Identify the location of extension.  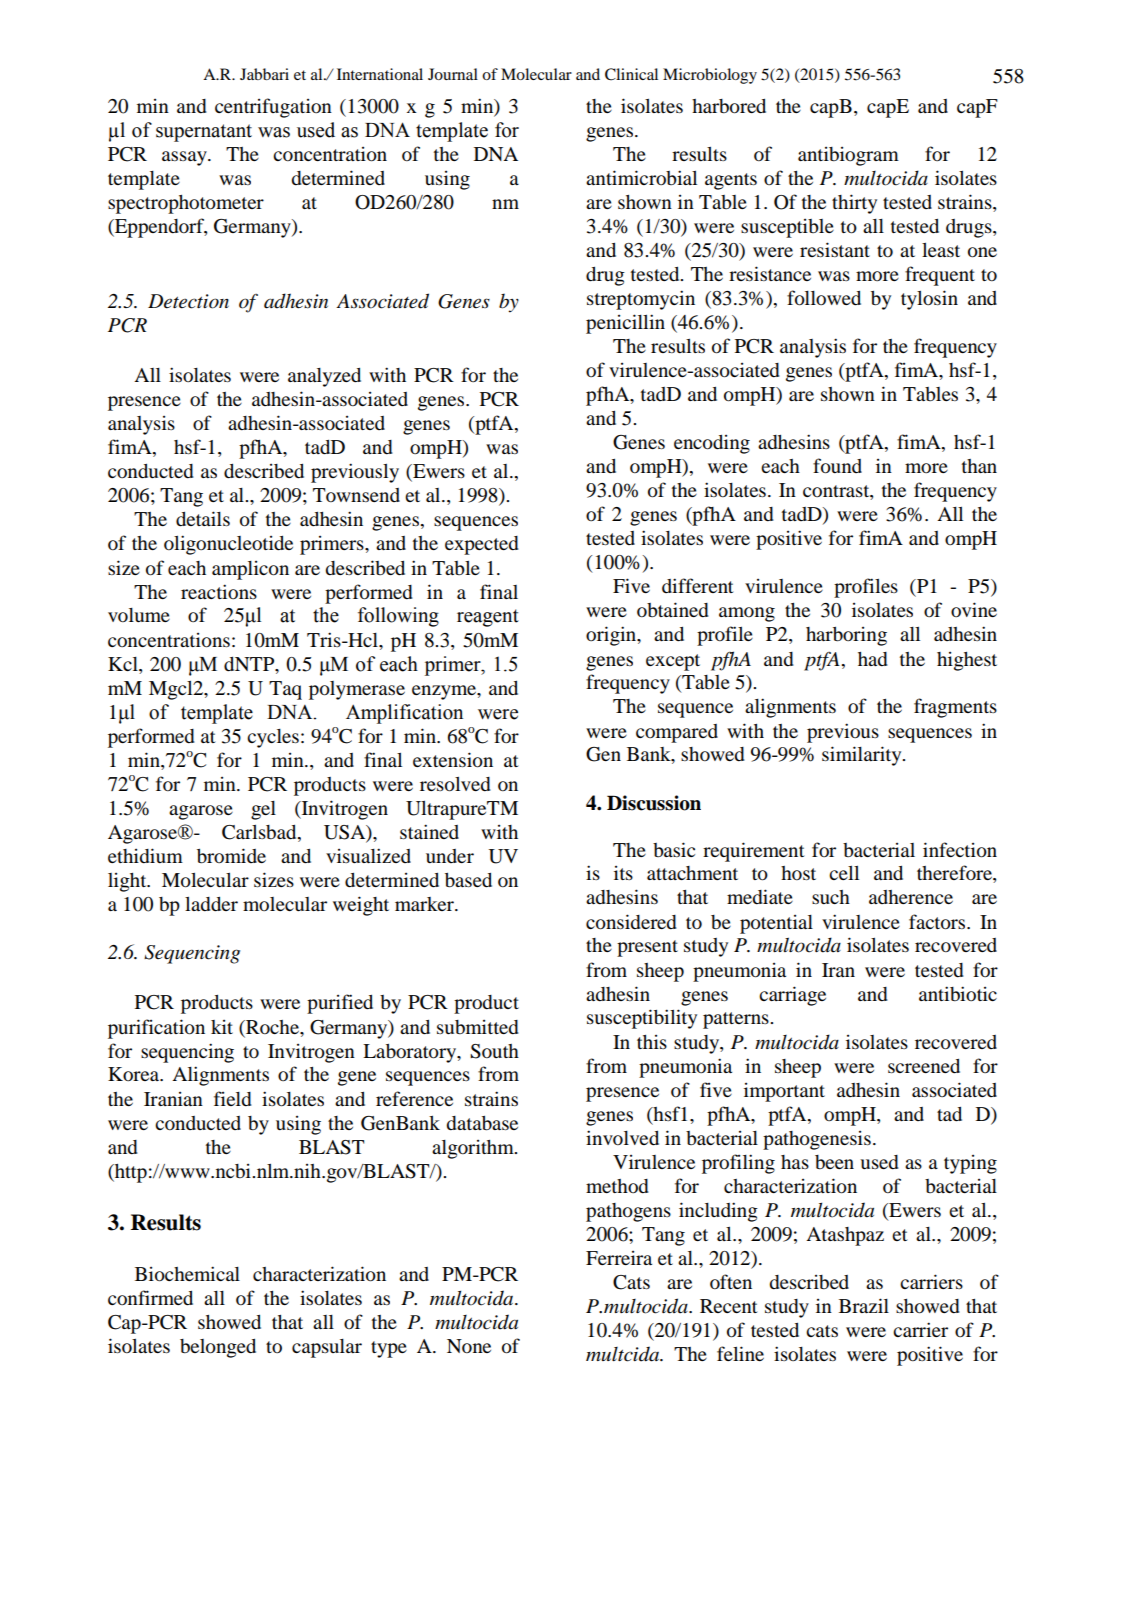
(453, 760).
